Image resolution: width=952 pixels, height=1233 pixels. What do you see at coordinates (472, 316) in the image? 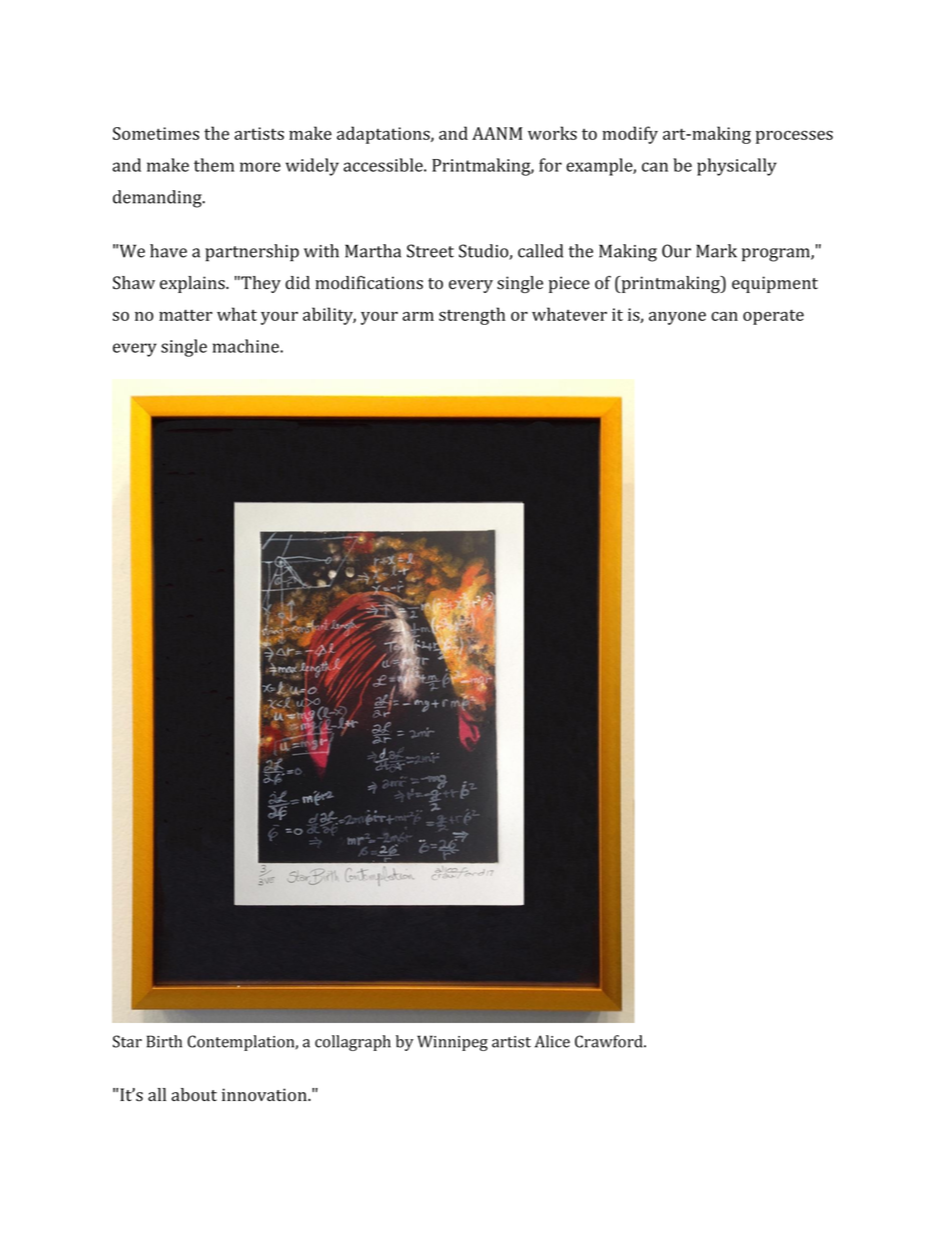
I see `strength` at bounding box center [472, 316].
